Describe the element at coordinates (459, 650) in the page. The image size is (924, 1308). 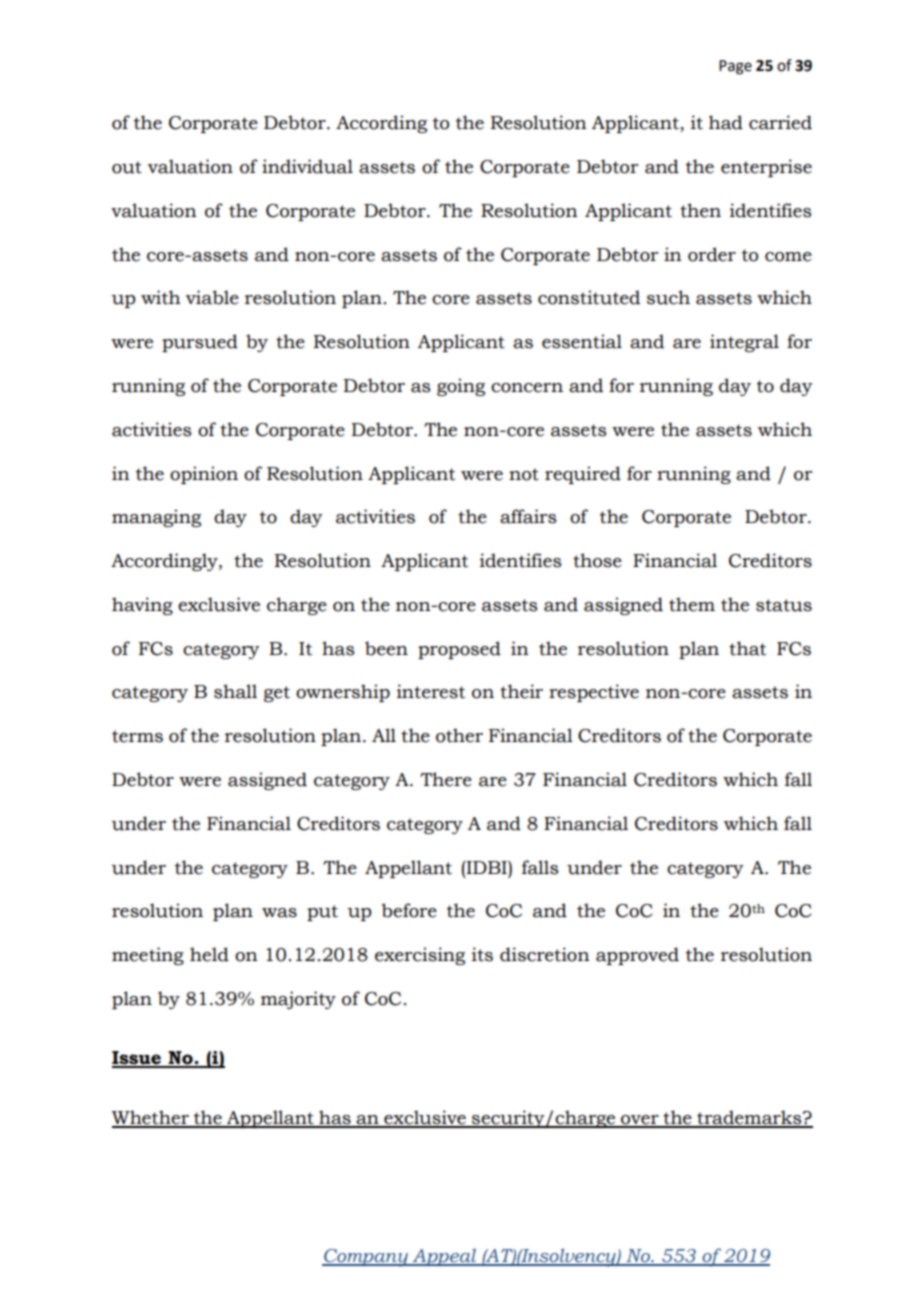
I see `proposed` at that location.
